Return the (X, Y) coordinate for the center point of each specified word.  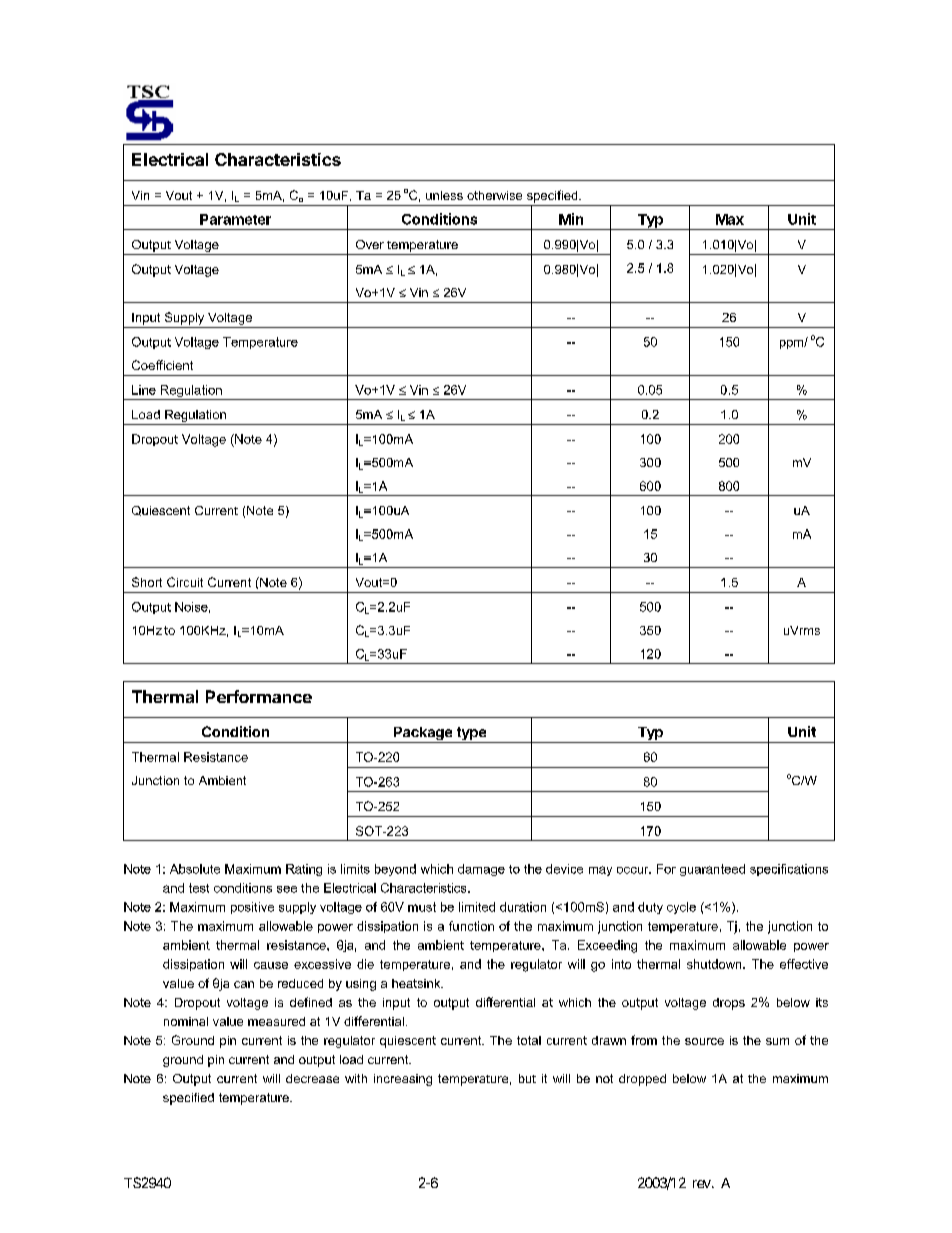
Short (147, 582)
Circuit (185, 582)
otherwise (494, 195)
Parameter (235, 219)
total (529, 1040)
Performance (259, 696)
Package (423, 735)
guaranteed (712, 870)
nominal (186, 1021)
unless (444, 195)
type (471, 735)
